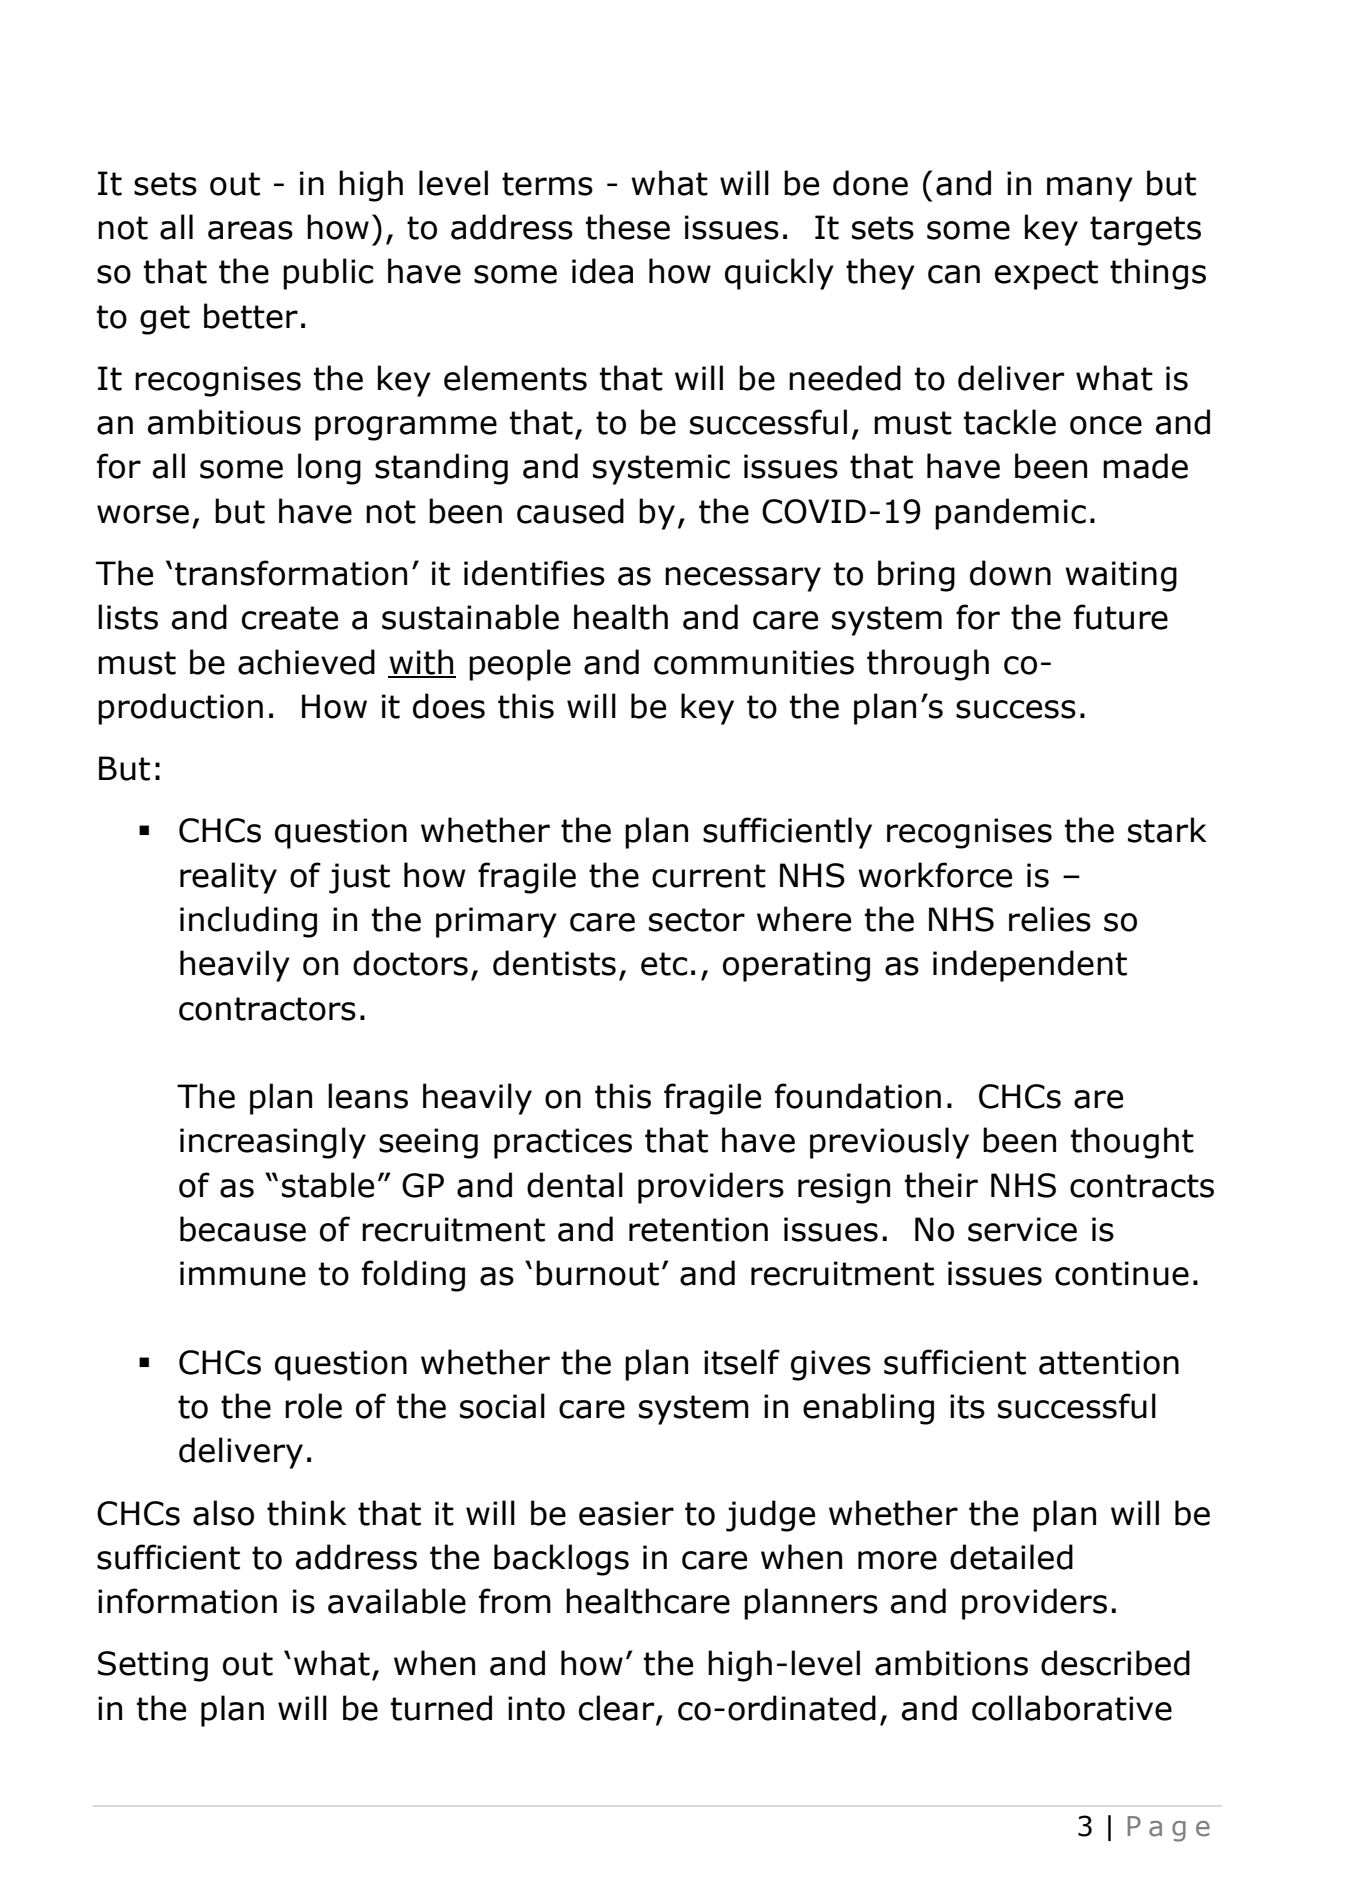  Describe the element at coordinates (243, 1273) in the screenshot. I see `immune` at that location.
